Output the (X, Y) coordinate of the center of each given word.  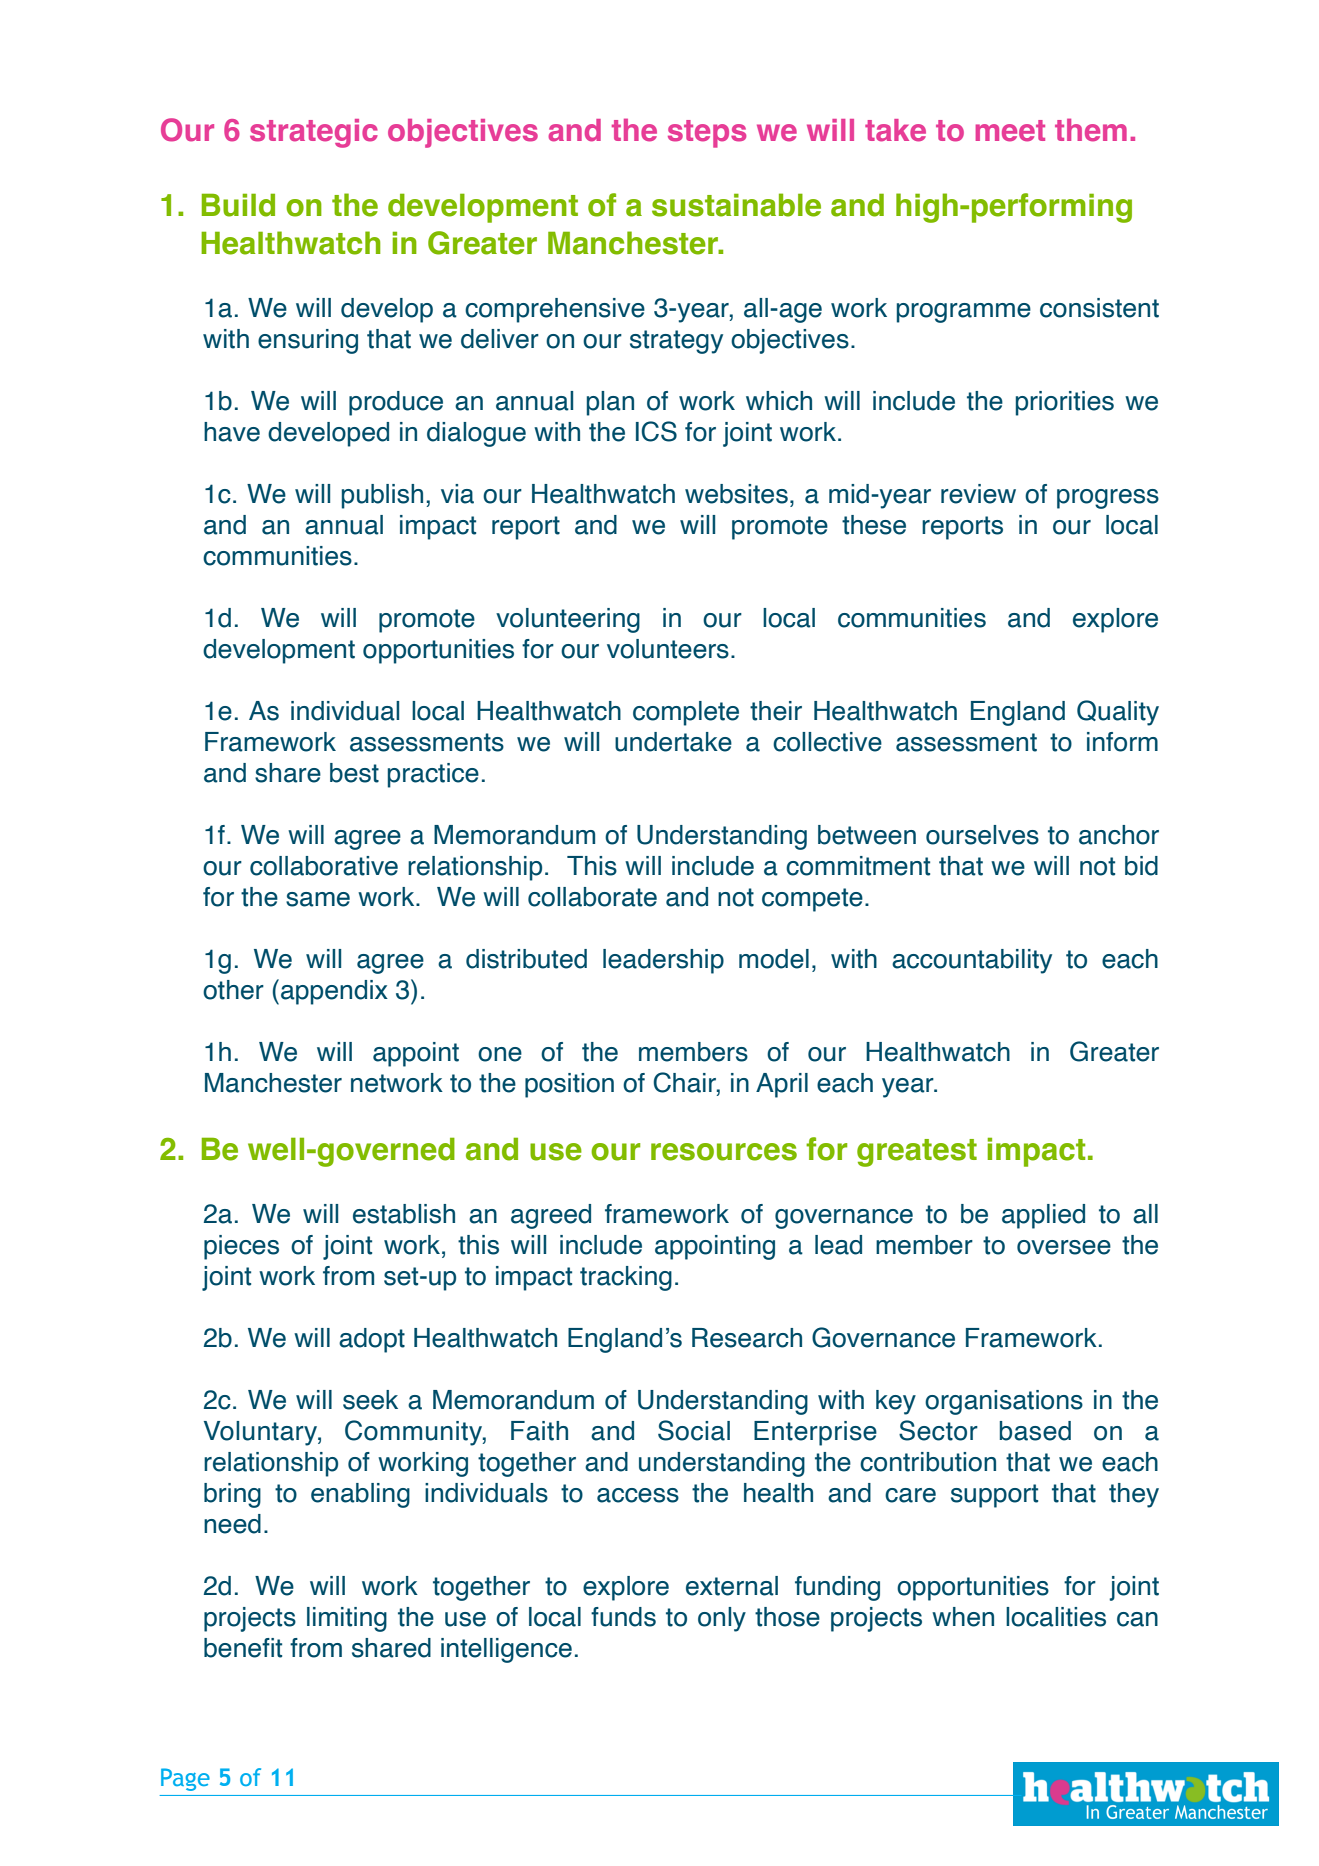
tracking (626, 1278)
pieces (241, 1247)
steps (707, 134)
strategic (314, 133)
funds (623, 1617)
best (354, 773)
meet (1010, 131)
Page (185, 1779)
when (963, 1617)
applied (1043, 1216)
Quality (1118, 713)
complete (686, 713)
